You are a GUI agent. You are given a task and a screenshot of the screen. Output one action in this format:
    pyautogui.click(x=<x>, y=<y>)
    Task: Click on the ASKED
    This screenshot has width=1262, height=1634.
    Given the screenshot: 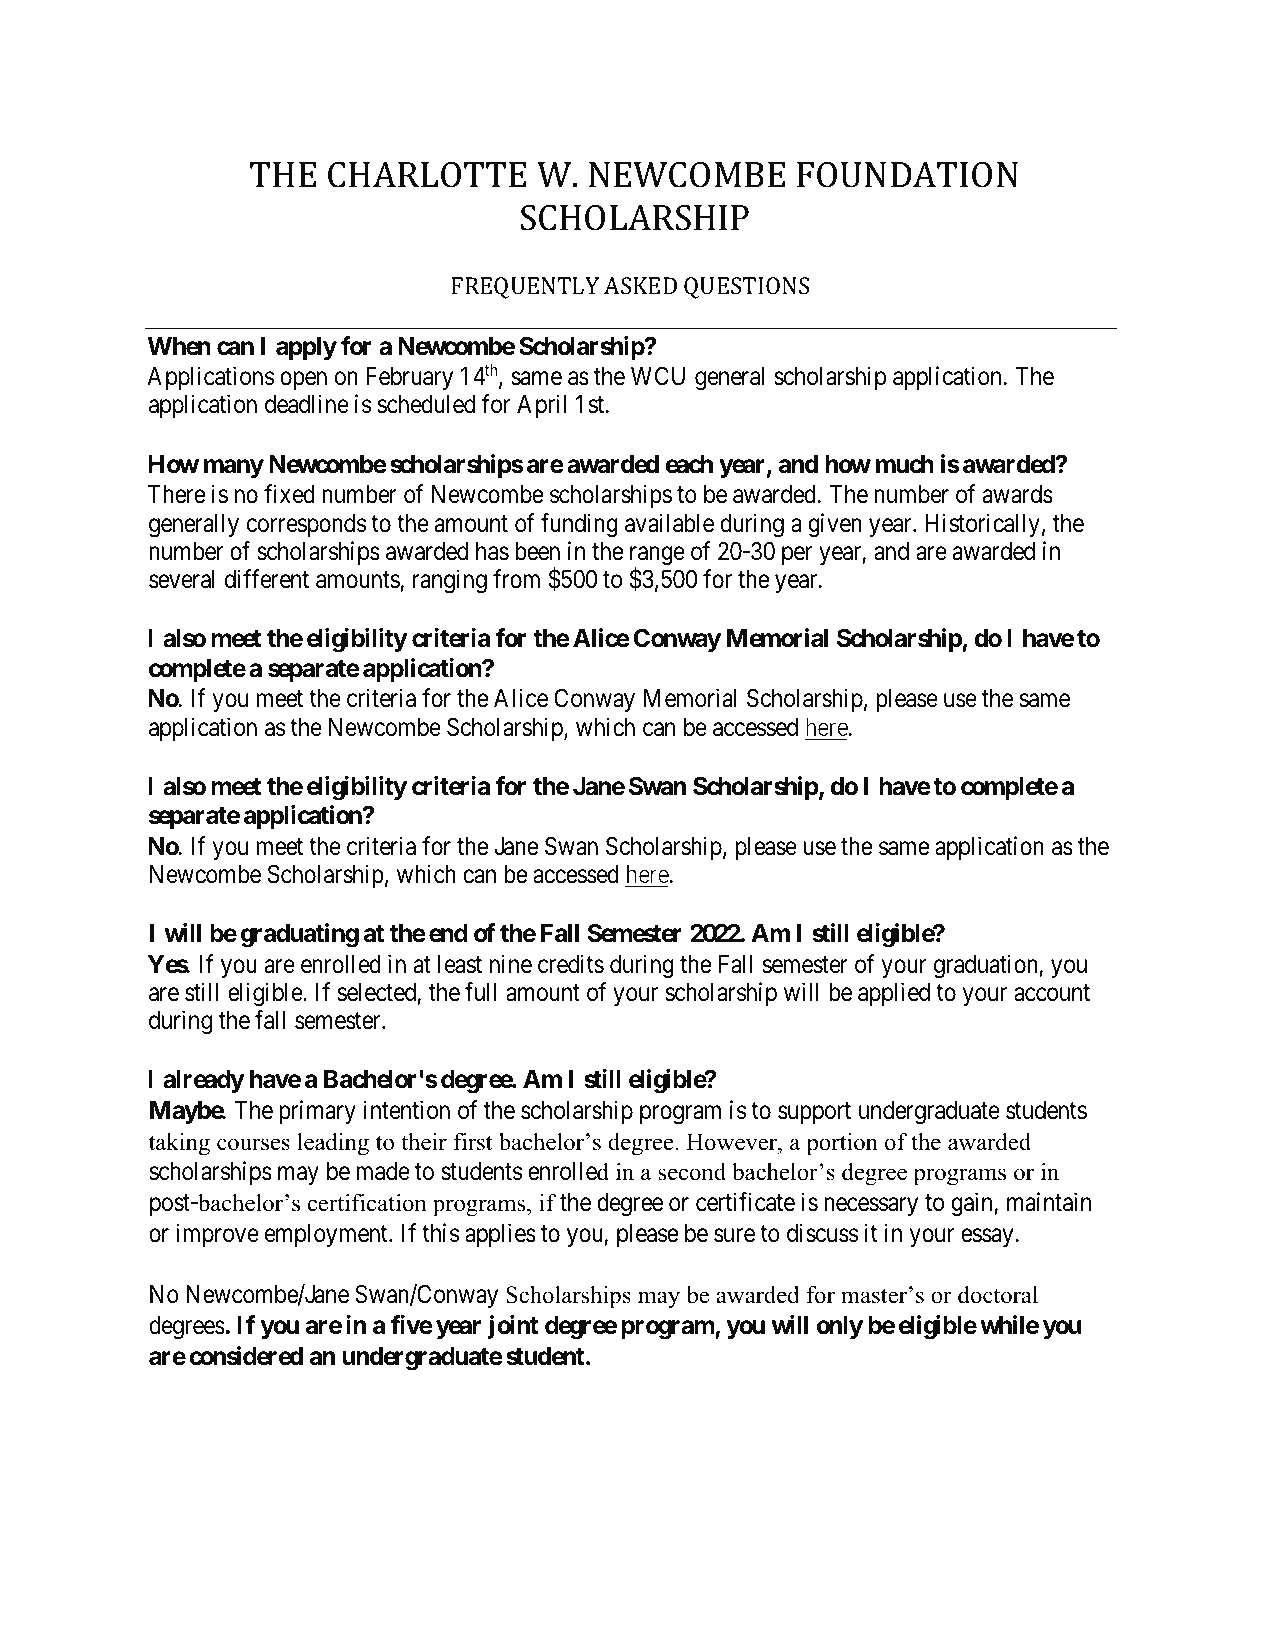 What is the action you would take?
    pyautogui.click(x=640, y=285)
